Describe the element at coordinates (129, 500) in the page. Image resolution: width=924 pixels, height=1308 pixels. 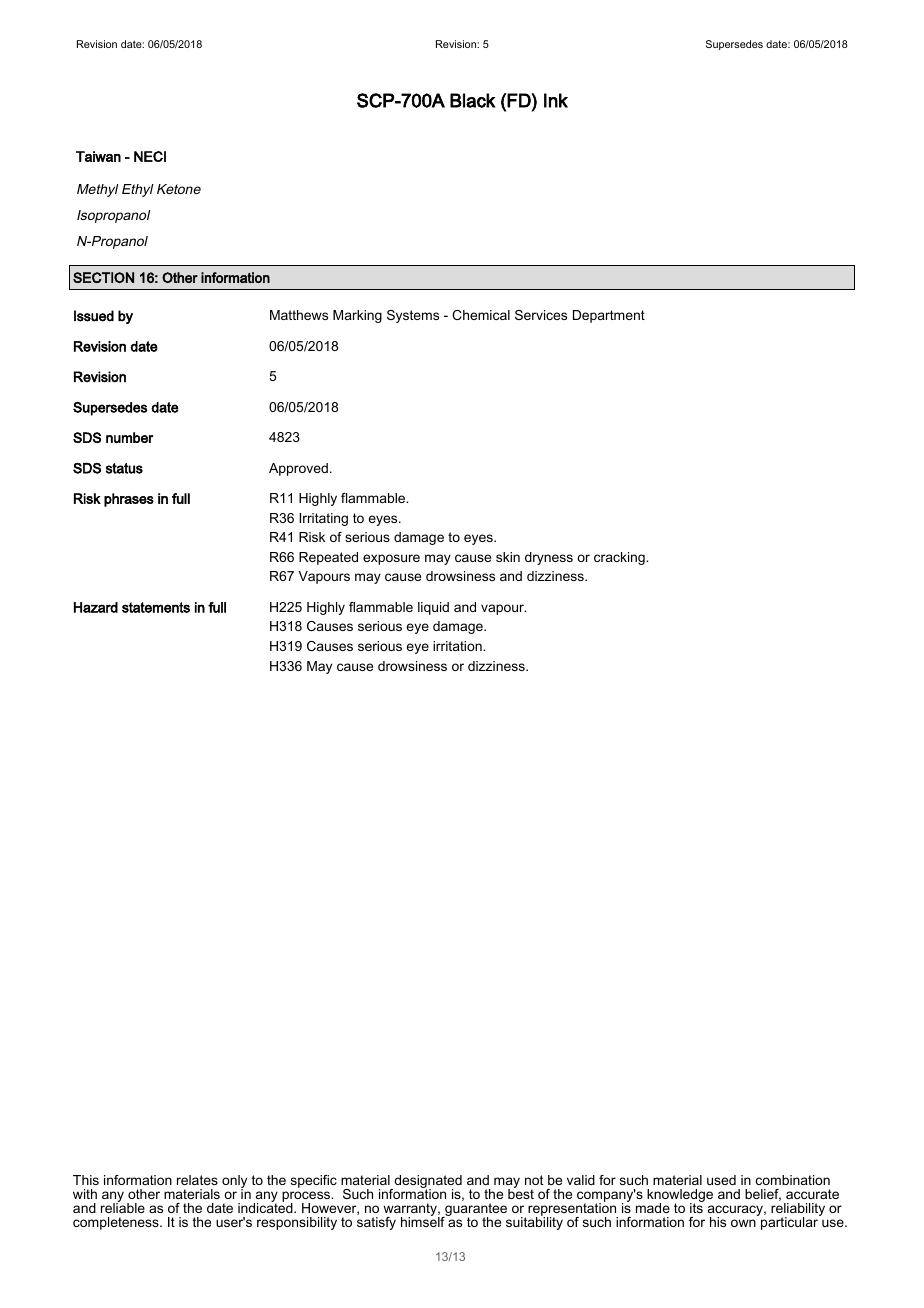
I see `phrases` at that location.
